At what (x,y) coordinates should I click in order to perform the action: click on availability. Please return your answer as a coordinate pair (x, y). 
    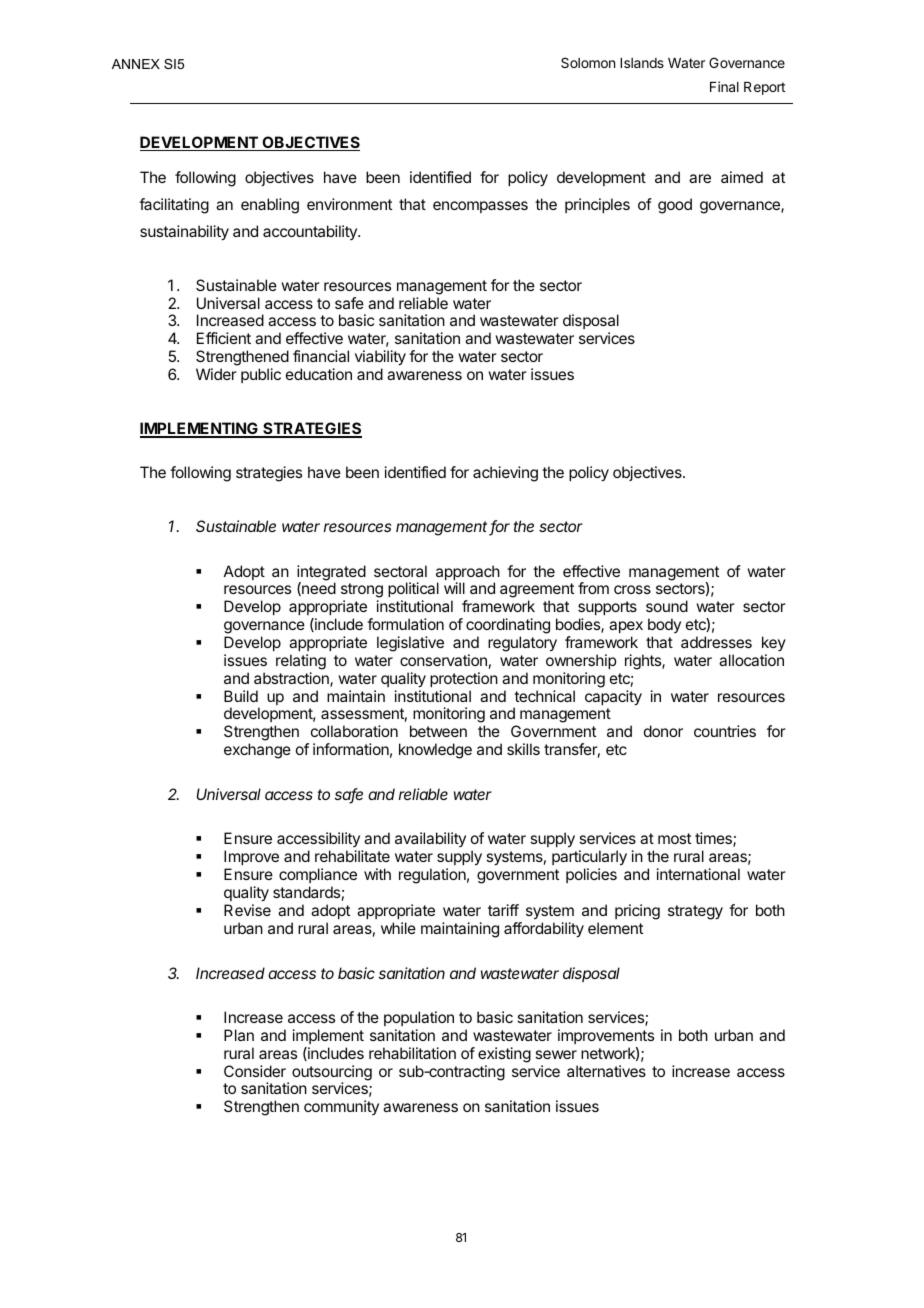
    Looking at the image, I should click on (430, 839).
